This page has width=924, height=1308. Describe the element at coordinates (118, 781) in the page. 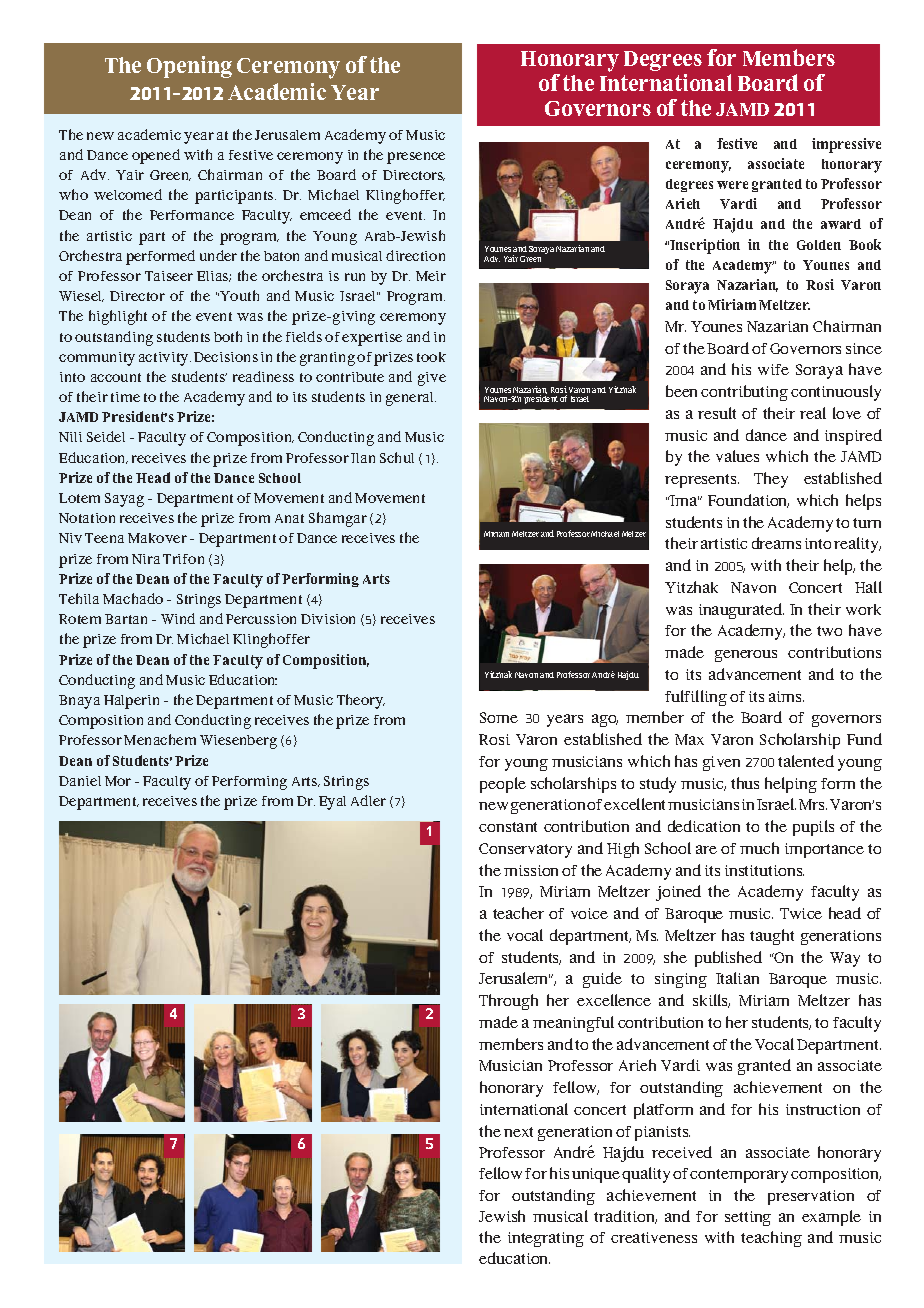

I see `Mor` at that location.
